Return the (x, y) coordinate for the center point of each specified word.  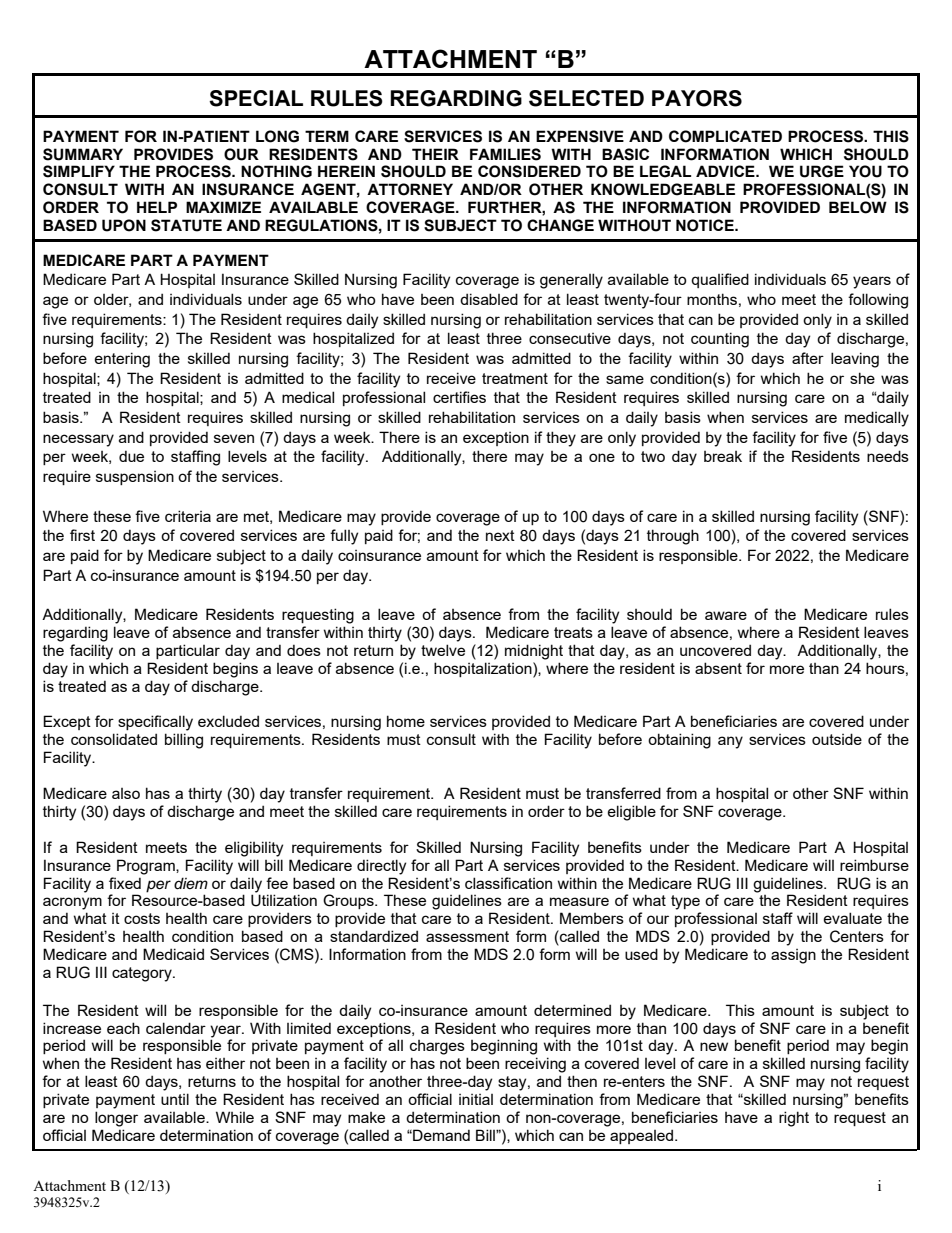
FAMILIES (505, 154)
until (175, 1099)
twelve (443, 650)
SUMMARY (83, 154)
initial (476, 1099)
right (794, 1119)
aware (726, 615)
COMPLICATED (725, 136)
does (304, 650)
